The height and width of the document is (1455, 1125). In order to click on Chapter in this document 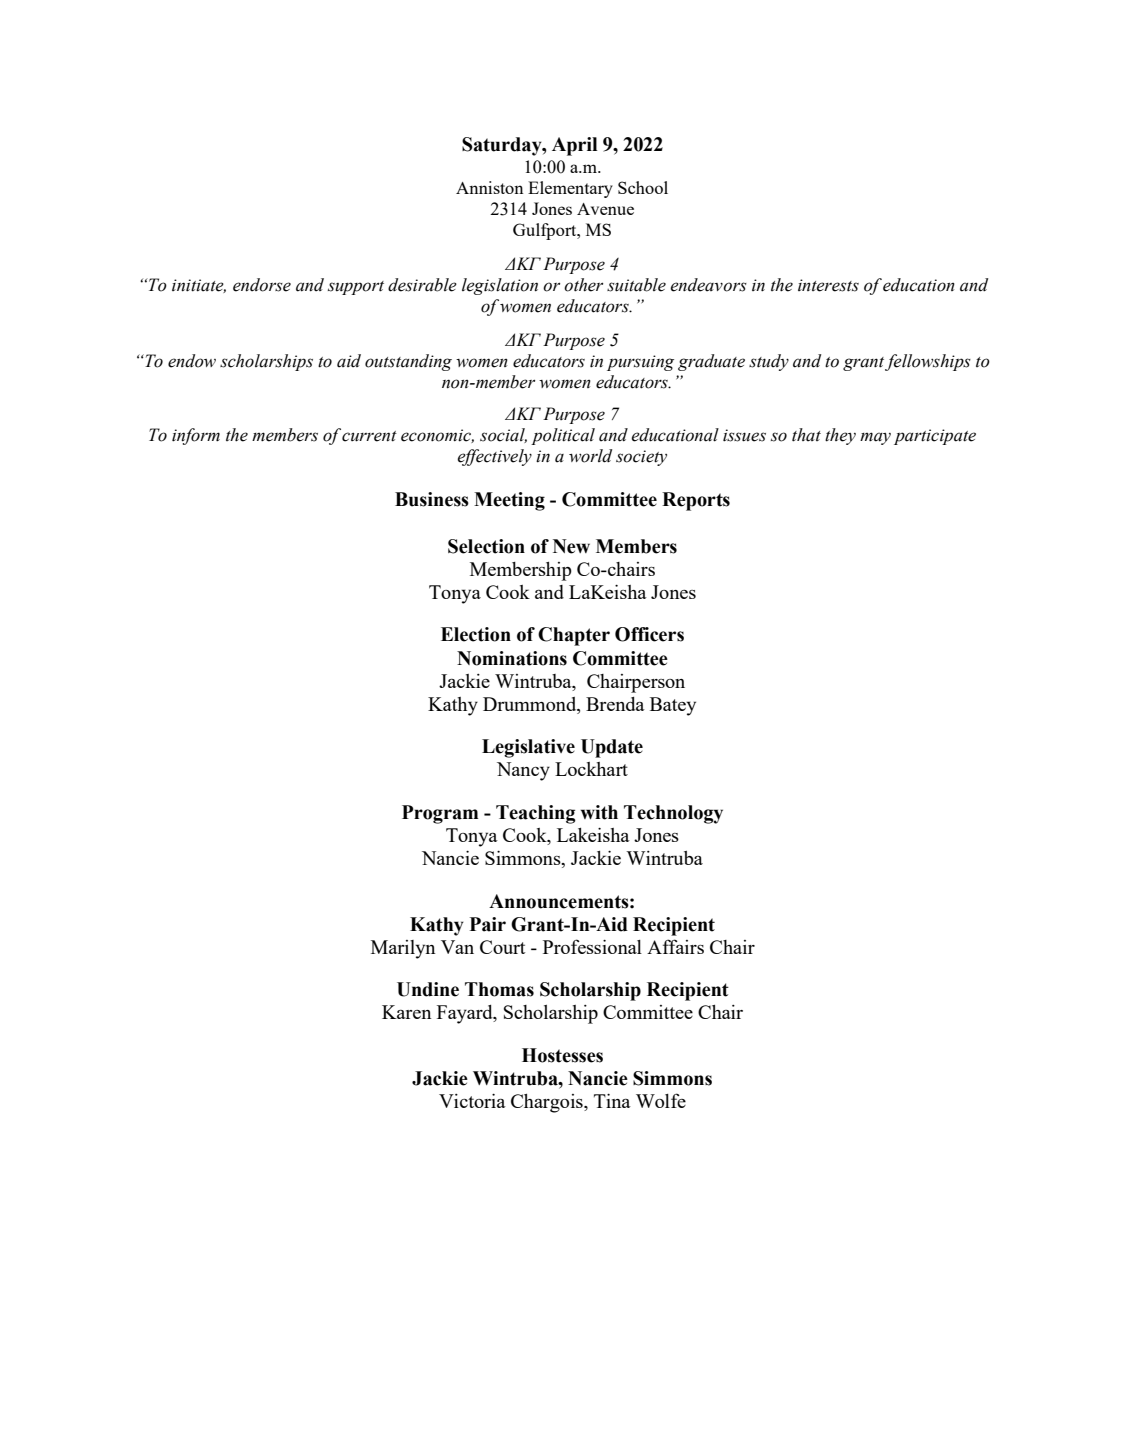, I will do `click(574, 636)`.
